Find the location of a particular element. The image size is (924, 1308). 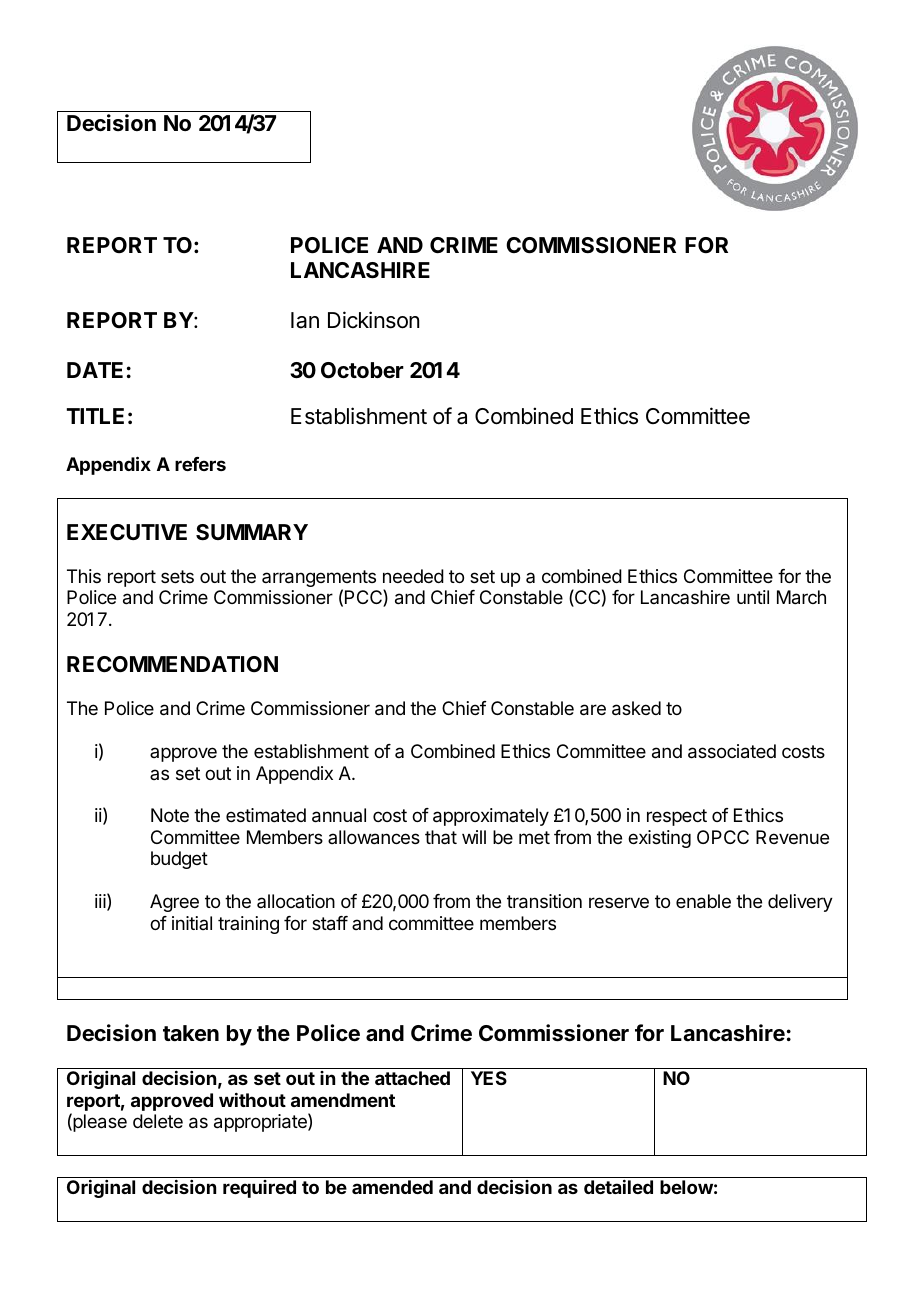

DATE is located at coordinates (95, 370).
